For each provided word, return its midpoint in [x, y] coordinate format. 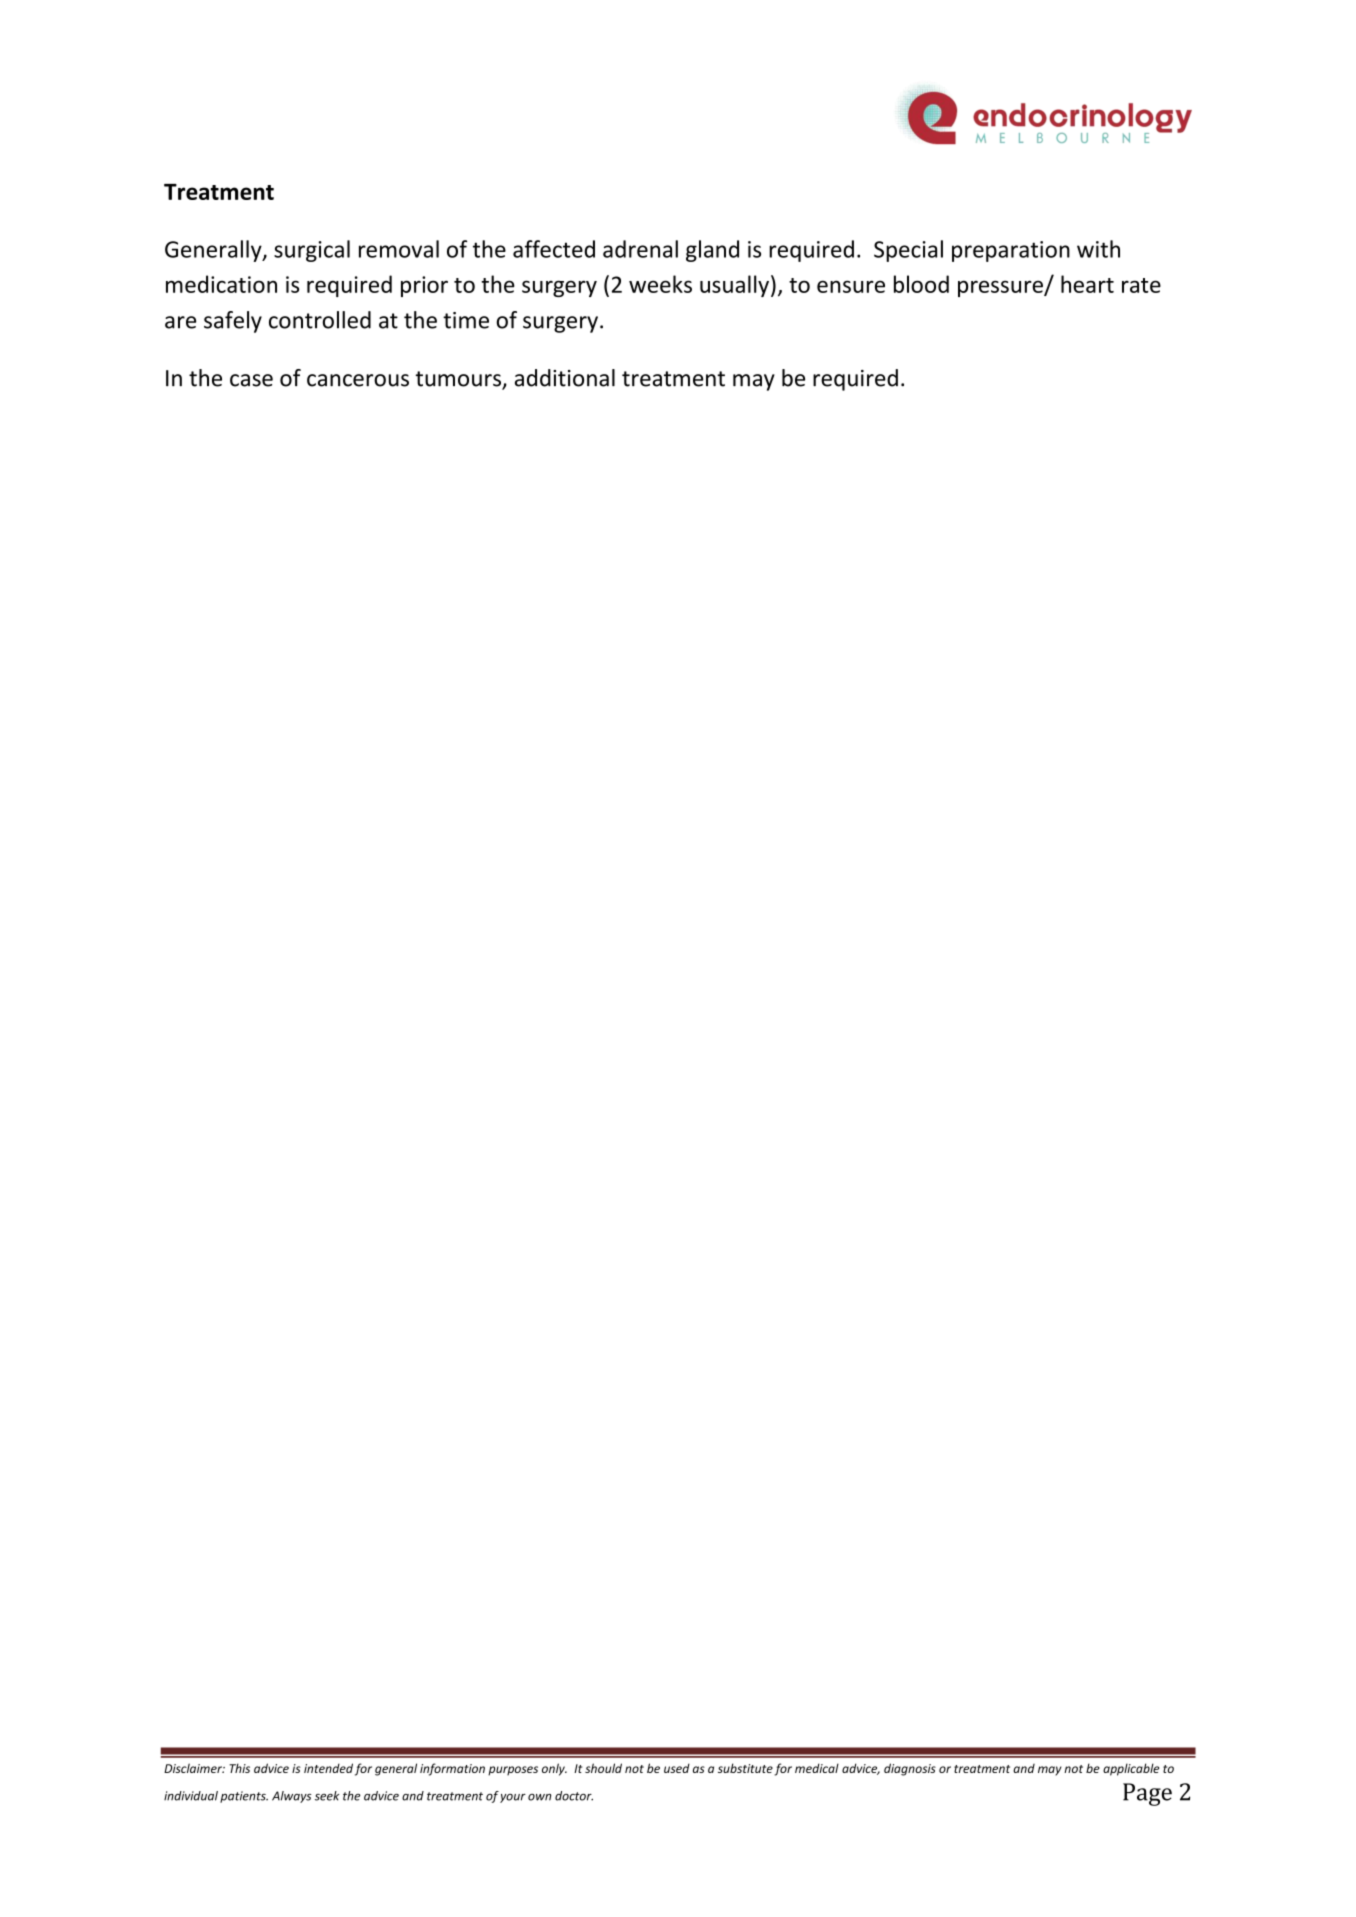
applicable [1131, 1769]
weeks [660, 284]
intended [328, 1768]
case [251, 380]
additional [565, 378]
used [677, 1768]
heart [1087, 284]
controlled [320, 320]
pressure [1001, 288]
